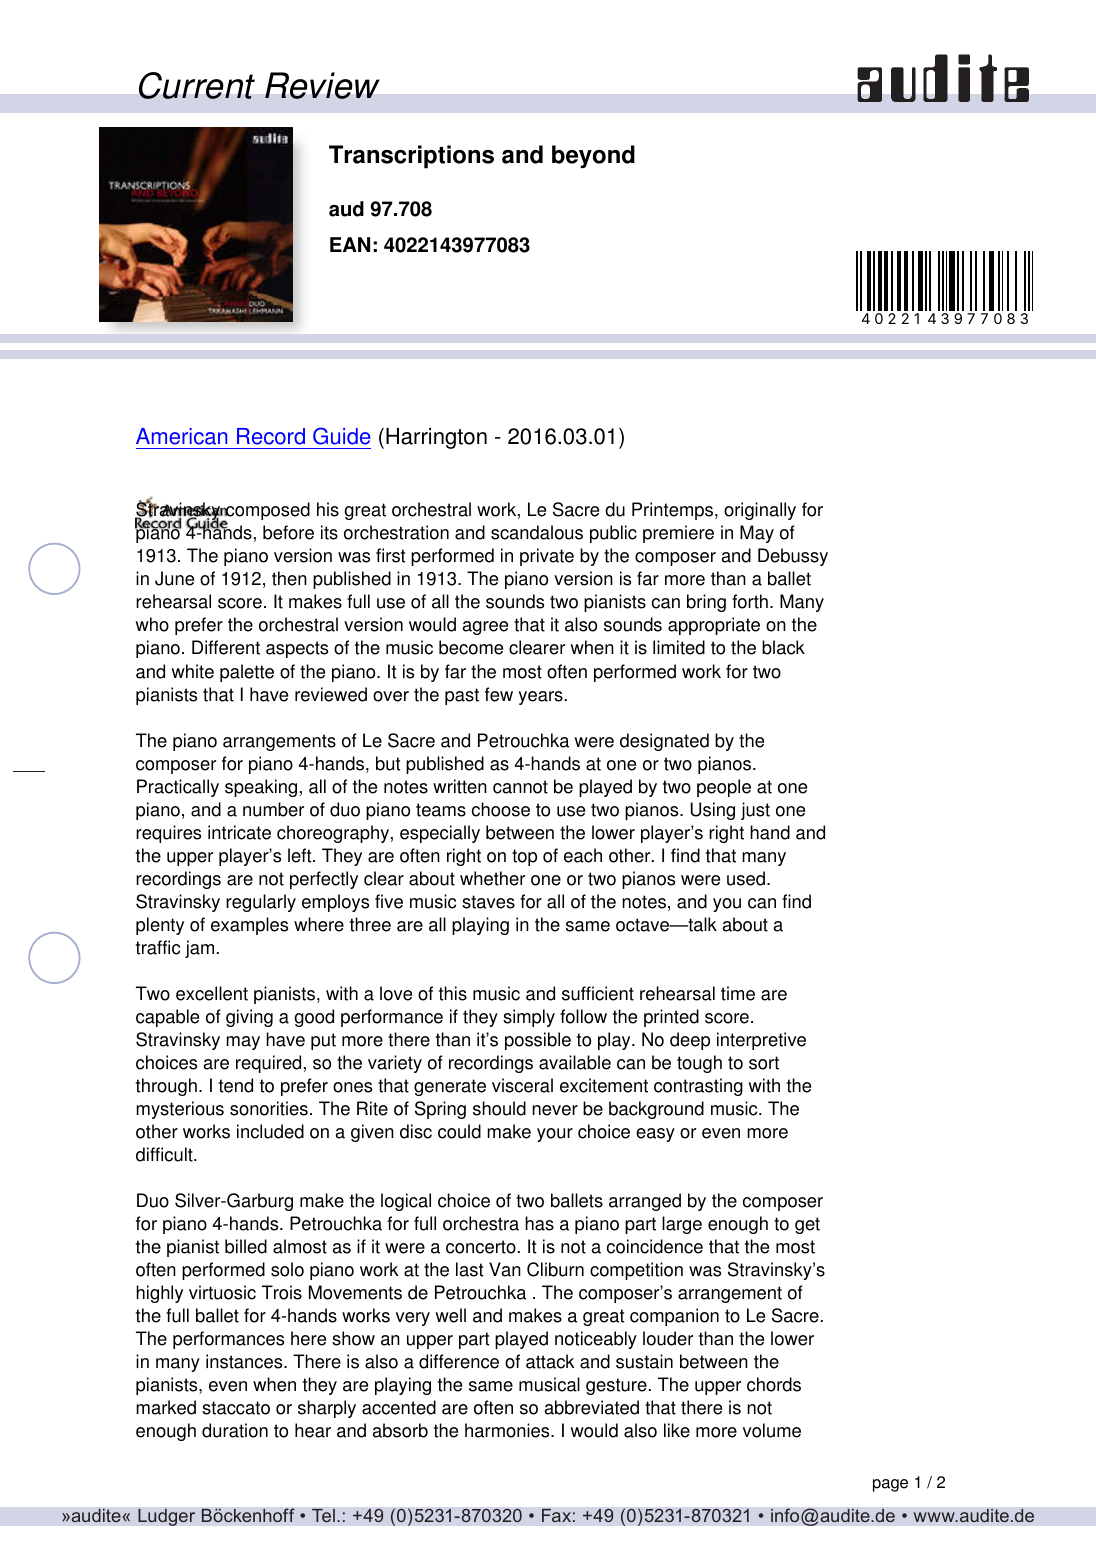 The image size is (1096, 1551). What do you see at coordinates (520, 787) in the page?
I see `cannot` at bounding box center [520, 787].
